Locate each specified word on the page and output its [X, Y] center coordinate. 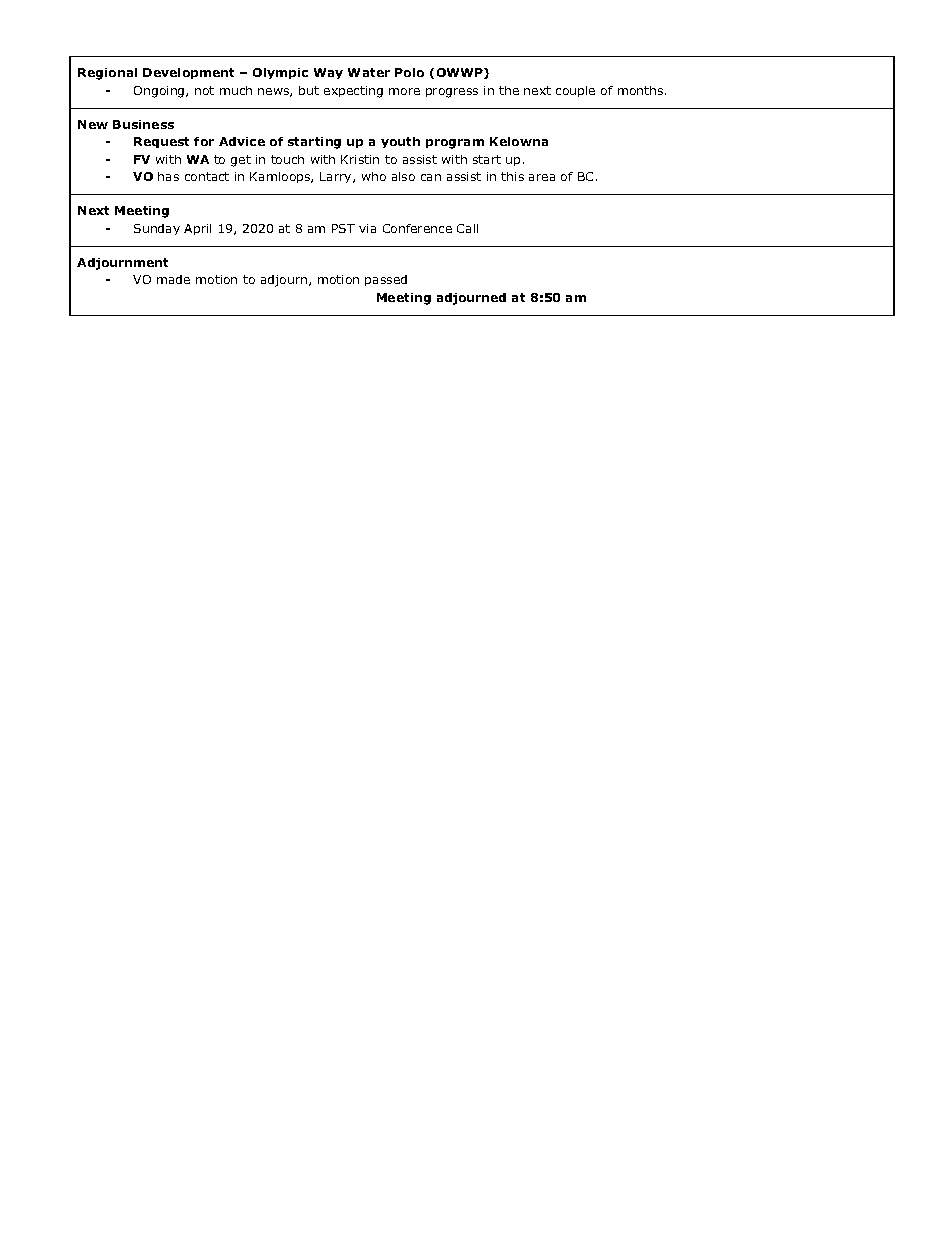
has [168, 176]
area [542, 177]
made [173, 279]
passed [386, 280]
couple [575, 91]
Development [188, 73]
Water [369, 72]
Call [467, 228]
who [374, 176]
